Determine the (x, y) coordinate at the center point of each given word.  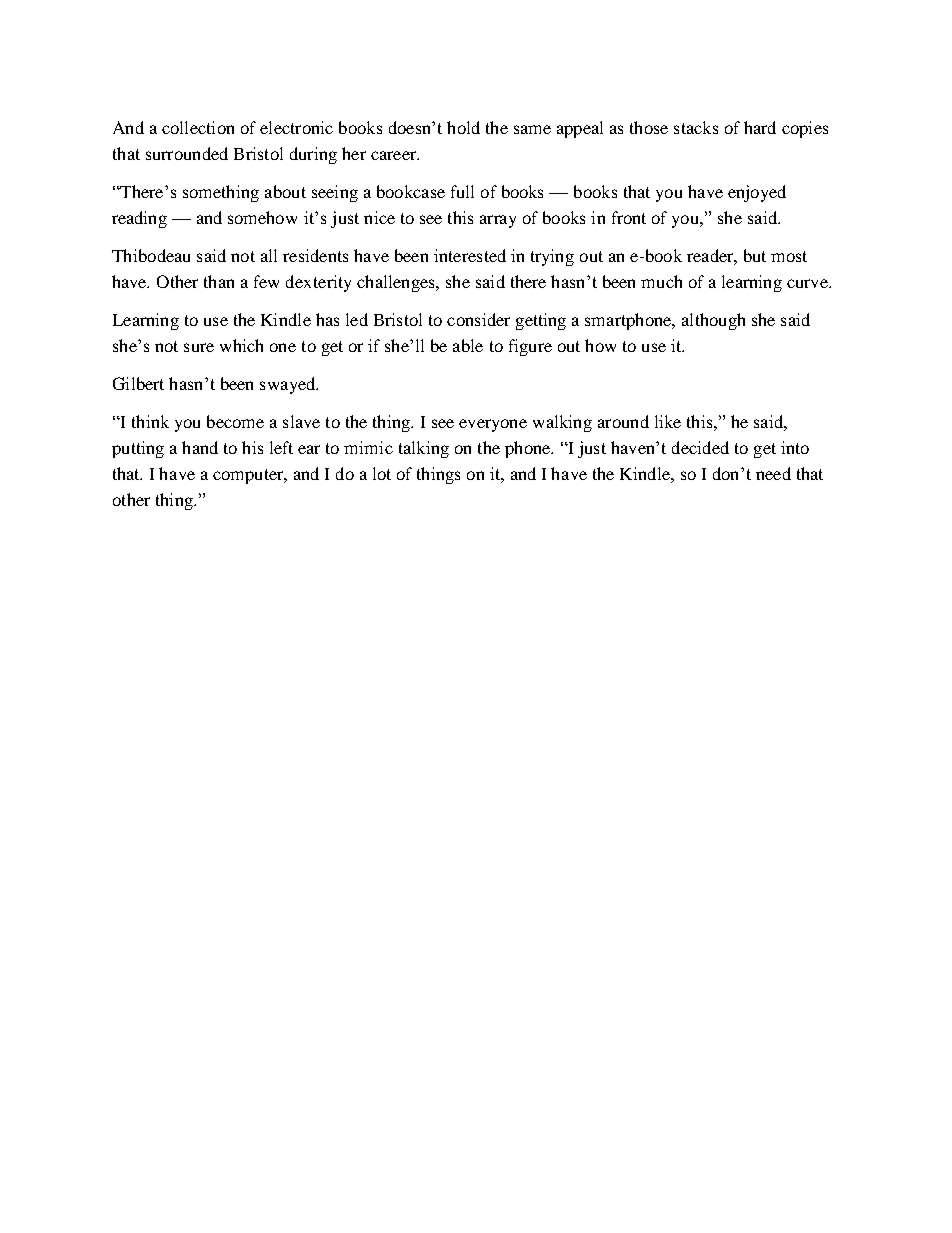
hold (463, 127)
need (773, 473)
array (498, 221)
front (629, 217)
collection (198, 127)
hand (200, 447)
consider (478, 319)
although (713, 321)
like (668, 421)
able (468, 345)
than (219, 281)
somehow (262, 217)
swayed (289, 385)
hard (760, 127)
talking (424, 449)
